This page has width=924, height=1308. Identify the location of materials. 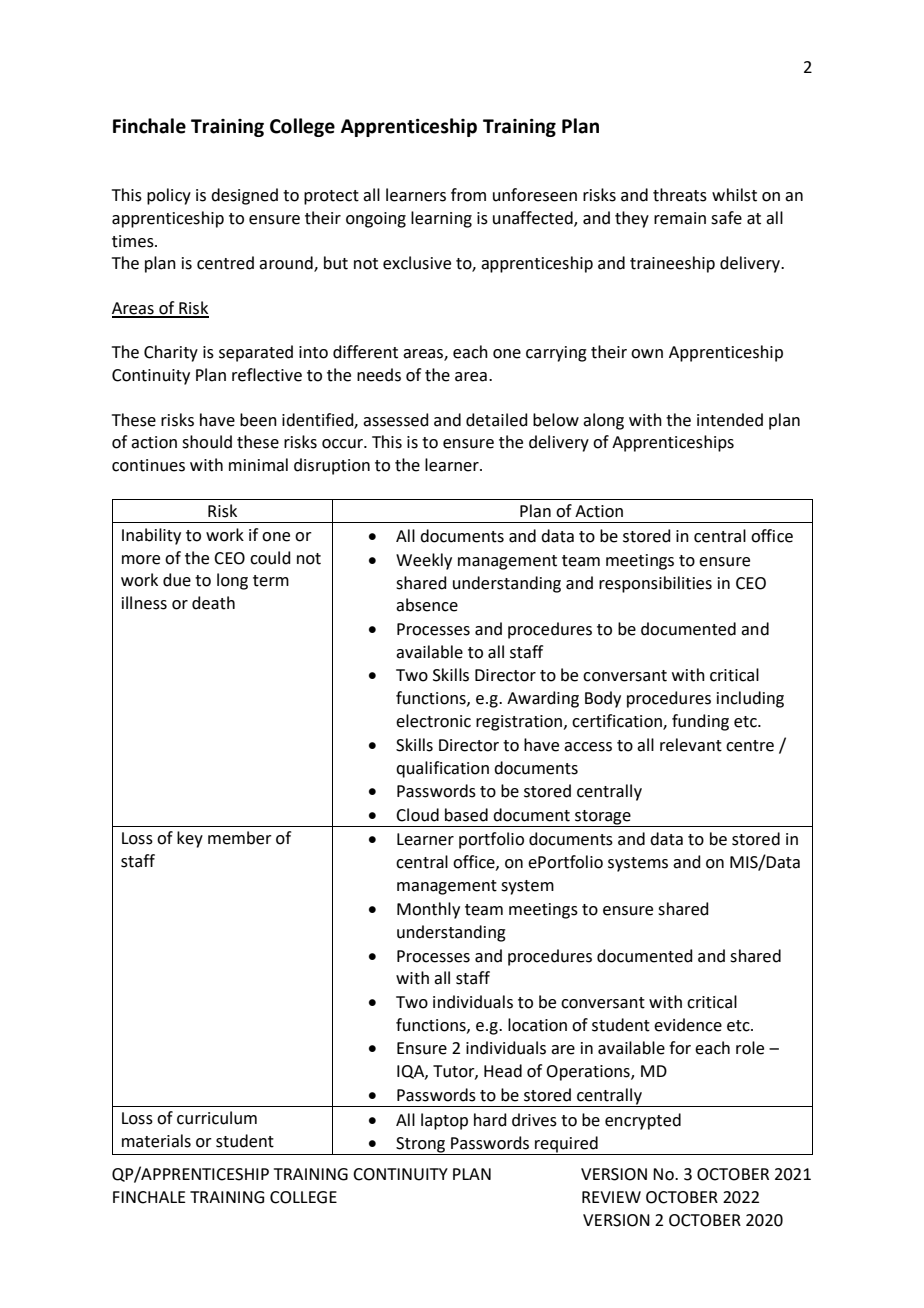
(156, 1141).
